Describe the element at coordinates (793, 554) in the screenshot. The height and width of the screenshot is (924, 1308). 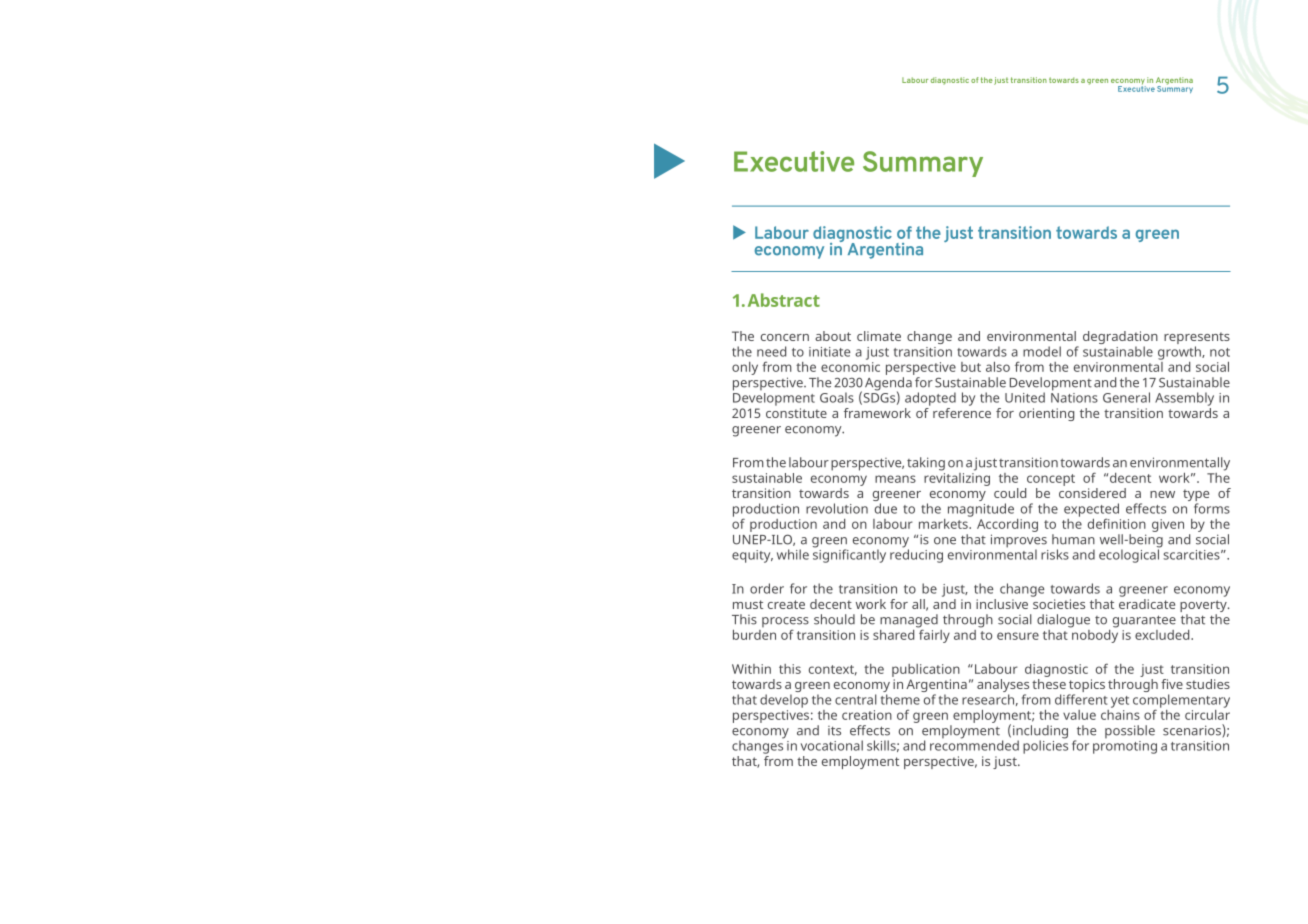
I see `while` at that location.
